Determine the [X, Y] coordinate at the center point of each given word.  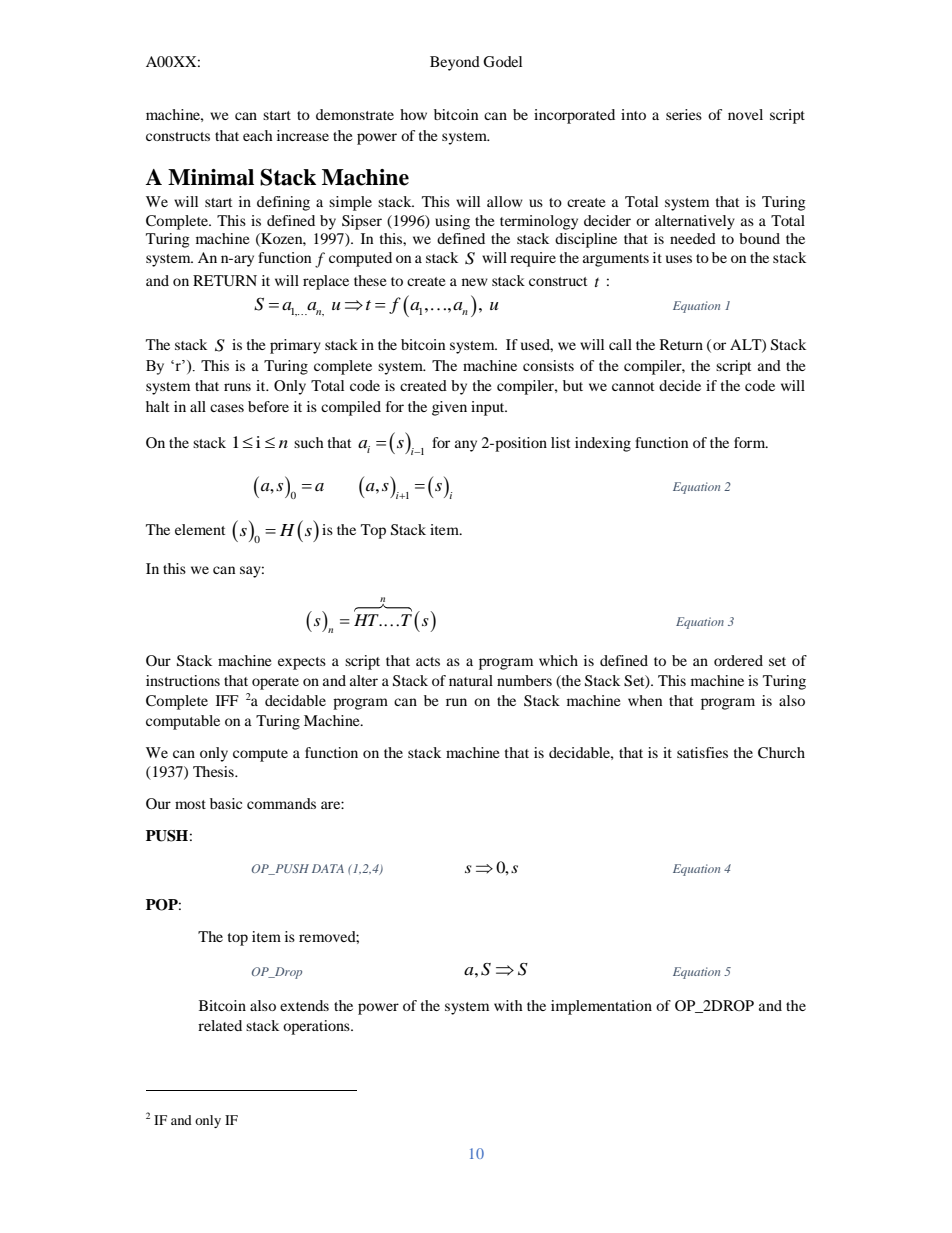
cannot [633, 386]
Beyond [455, 63]
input [489, 408]
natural [471, 680]
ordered [738, 660]
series [684, 114]
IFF [227, 700]
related [220, 1025]
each [258, 135]
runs [237, 387]
